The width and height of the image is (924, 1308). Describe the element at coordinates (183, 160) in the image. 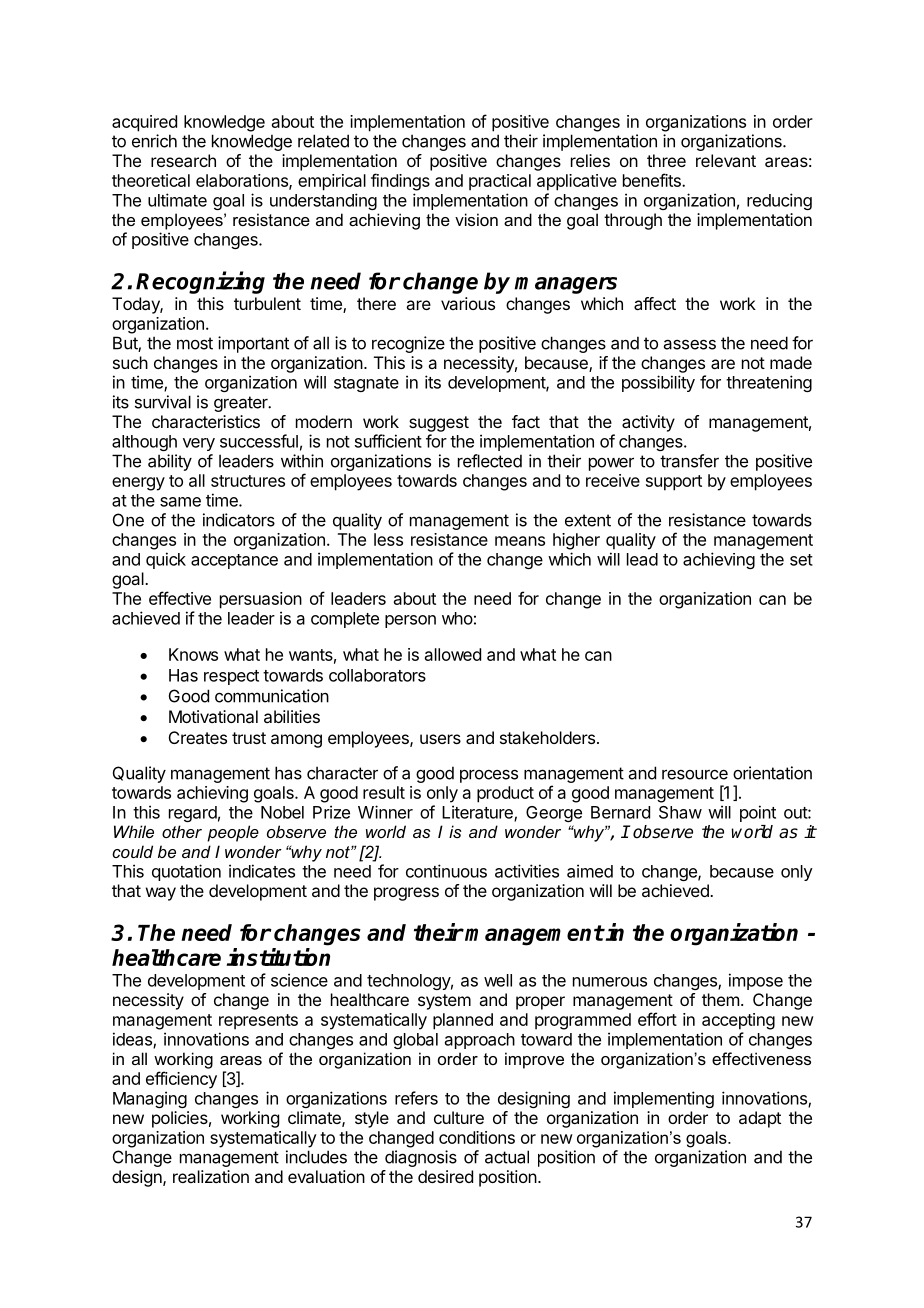

I see `research` at that location.
